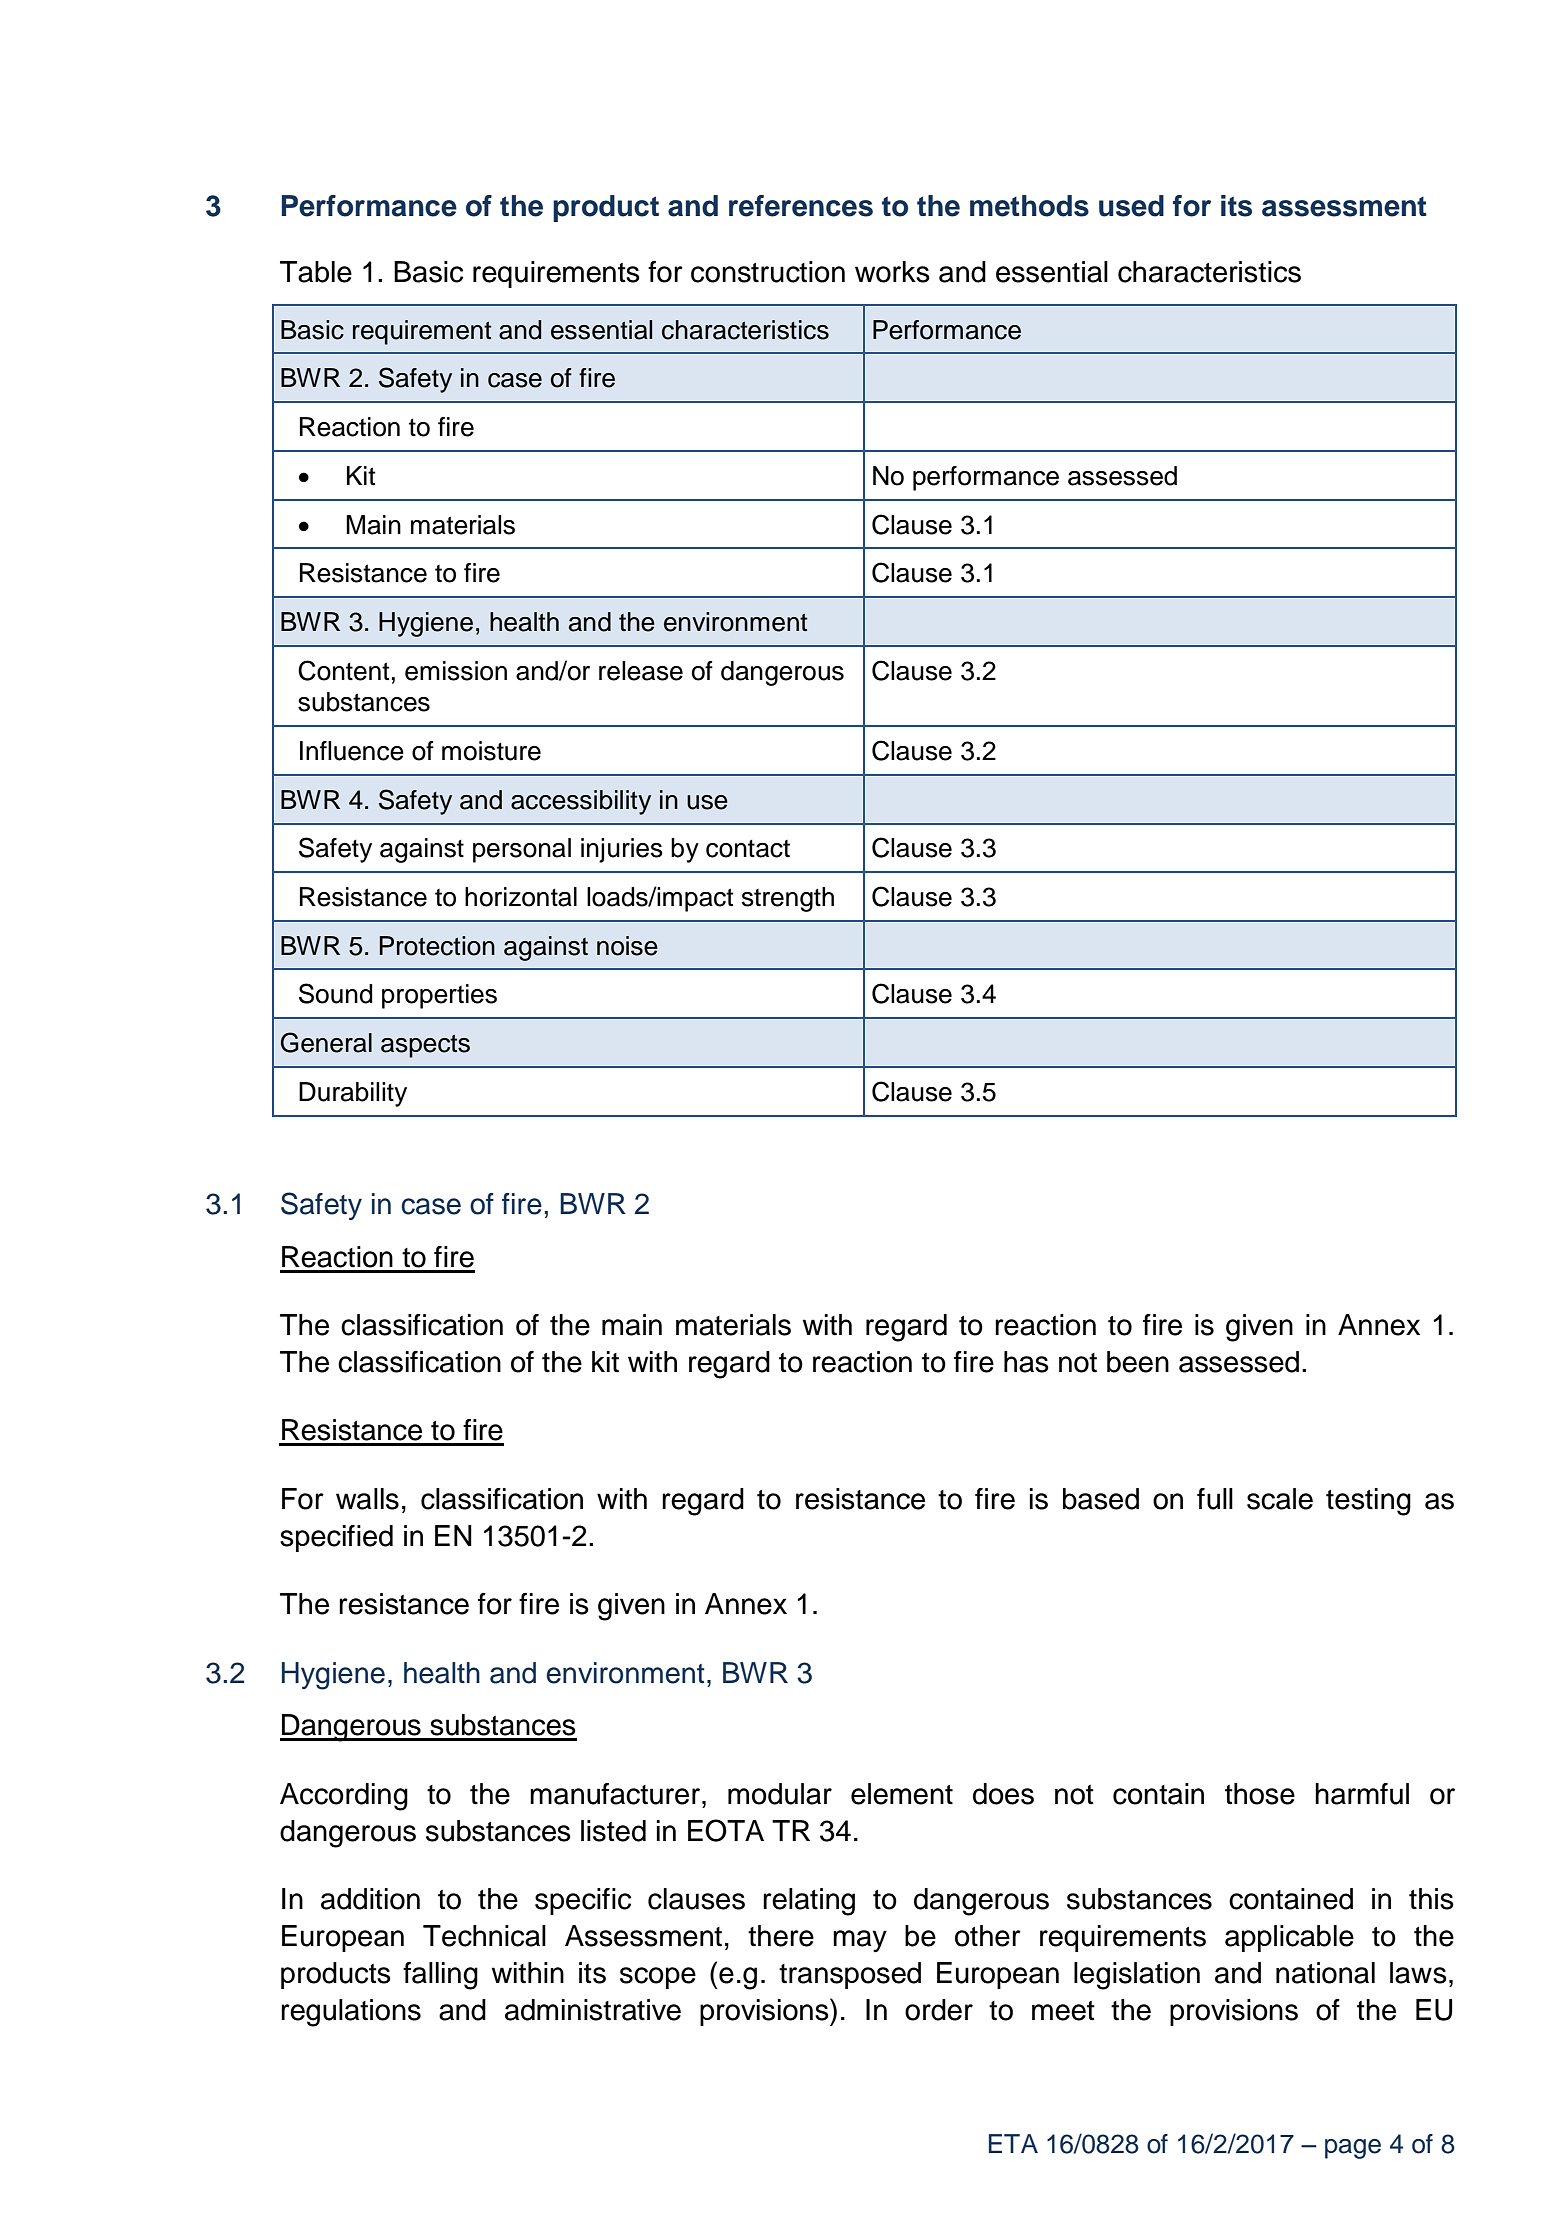  I want to click on works, so click(892, 272).
